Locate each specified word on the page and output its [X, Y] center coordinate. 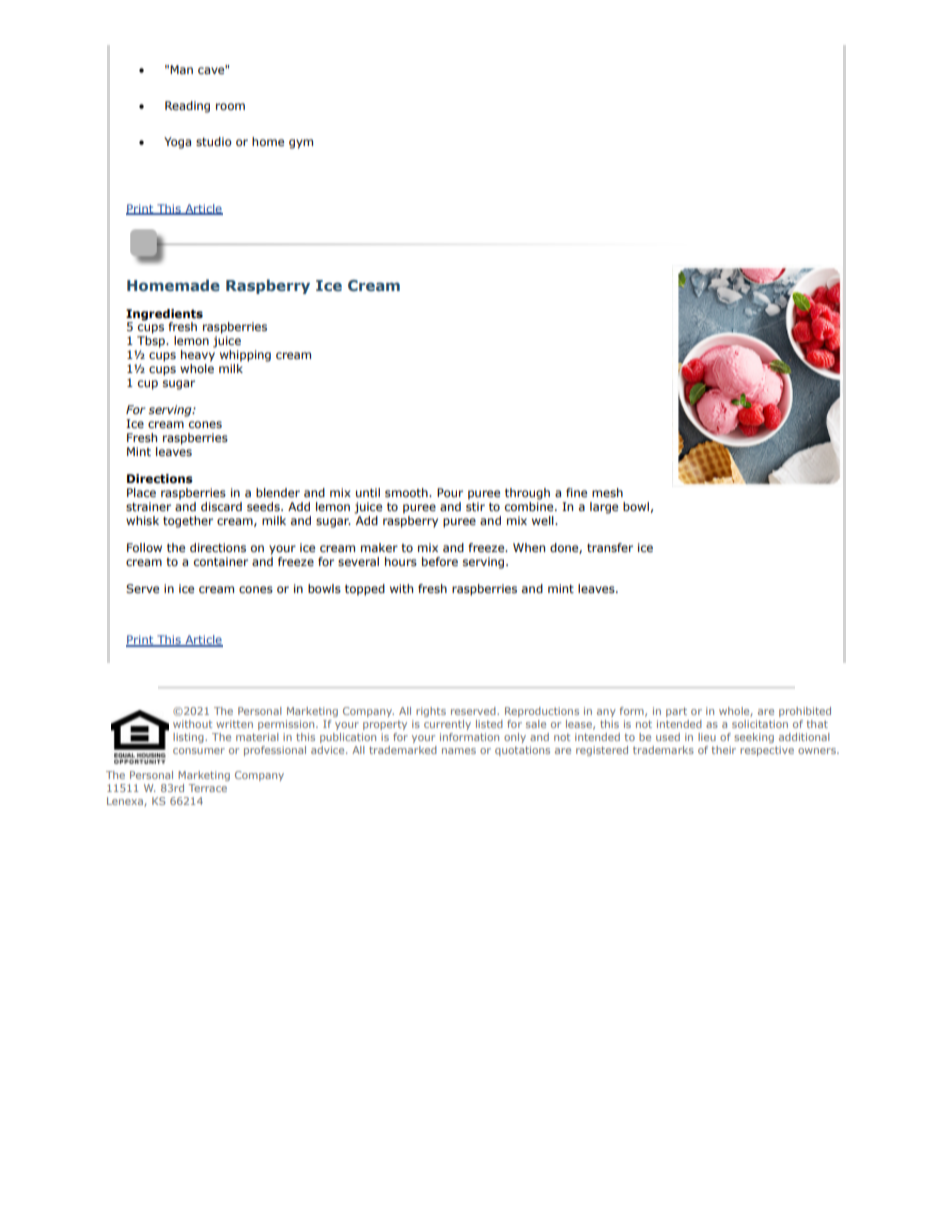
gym [301, 144]
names [459, 751]
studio [214, 141]
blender [278, 492]
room [230, 106]
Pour [450, 492]
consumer [199, 751]
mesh [607, 492]
